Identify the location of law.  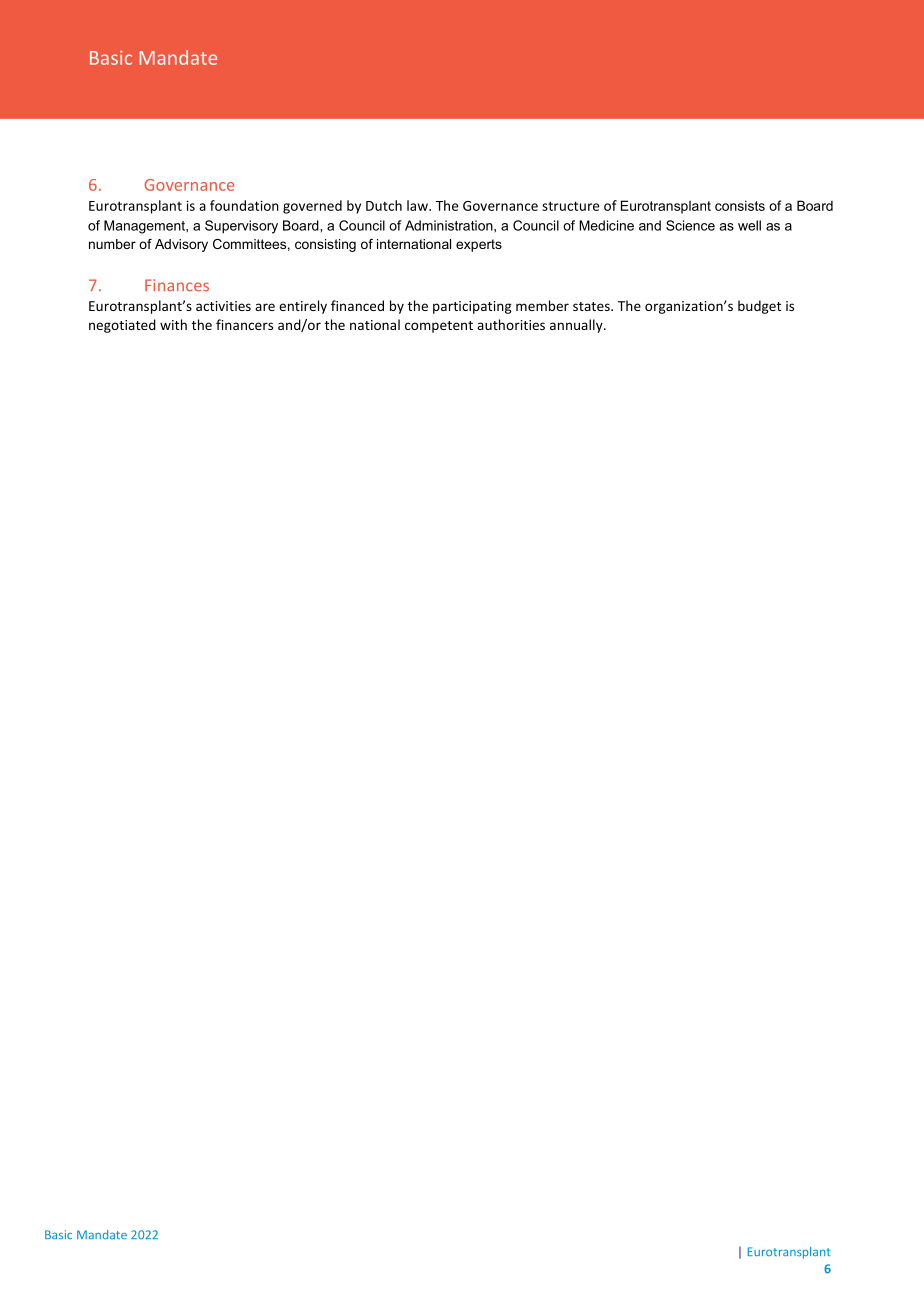
(418, 205).
